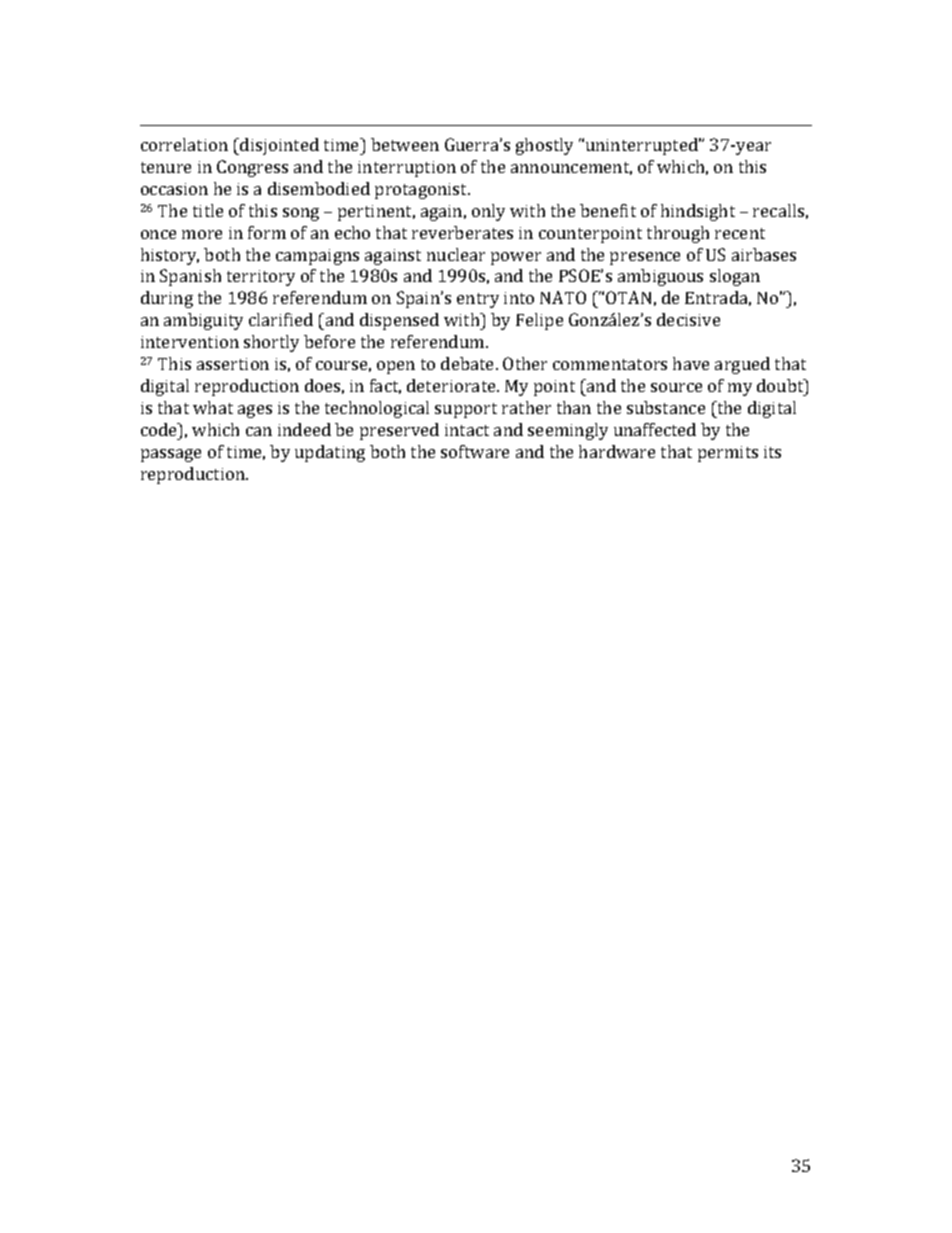 The width and height of the page is (952, 1233). Describe the element at coordinates (456, 254) in the page. I see `nuclear` at that location.
